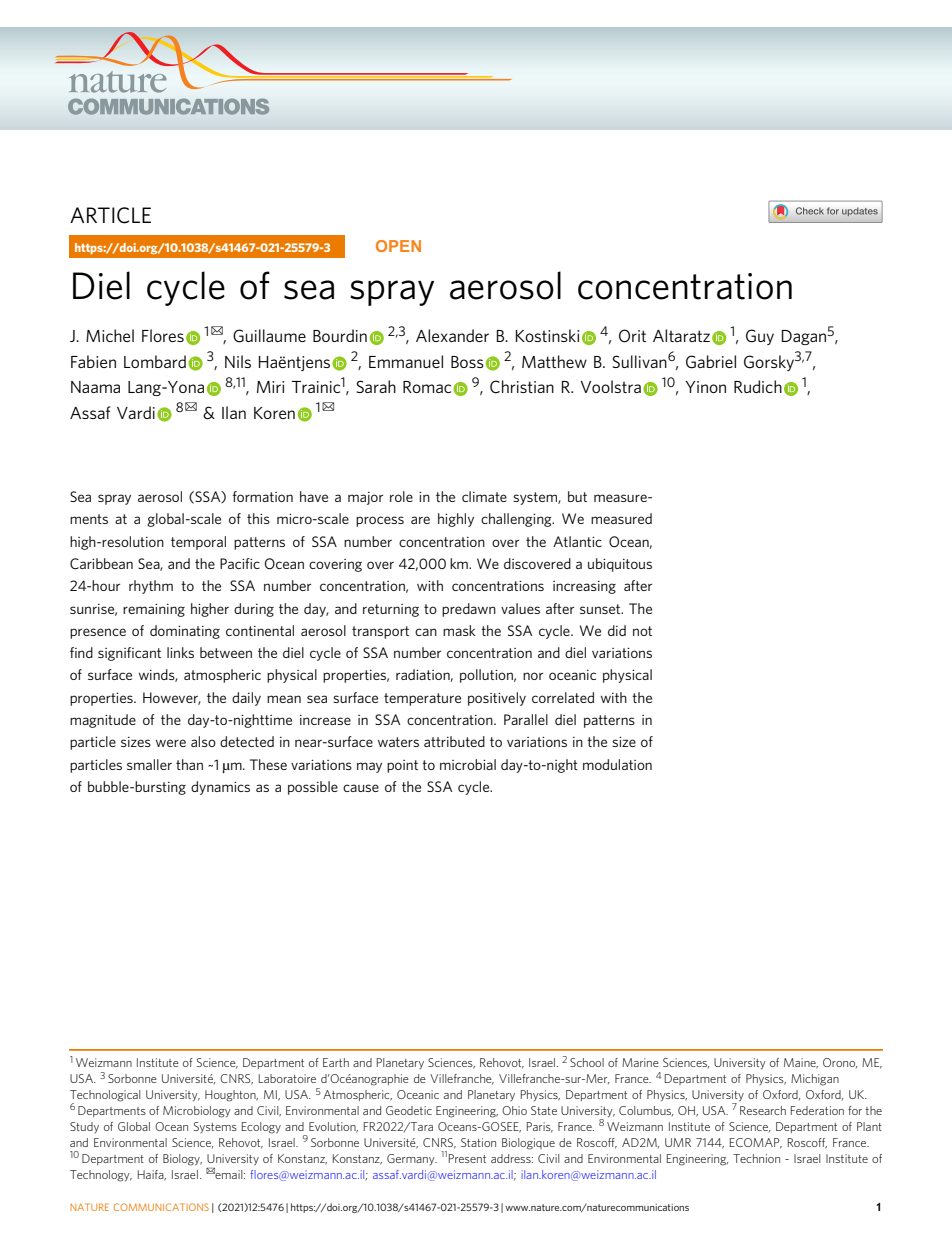 This image has height=1251, width=952. What do you see at coordinates (478, 1142) in the image?
I see `Station` at bounding box center [478, 1142].
